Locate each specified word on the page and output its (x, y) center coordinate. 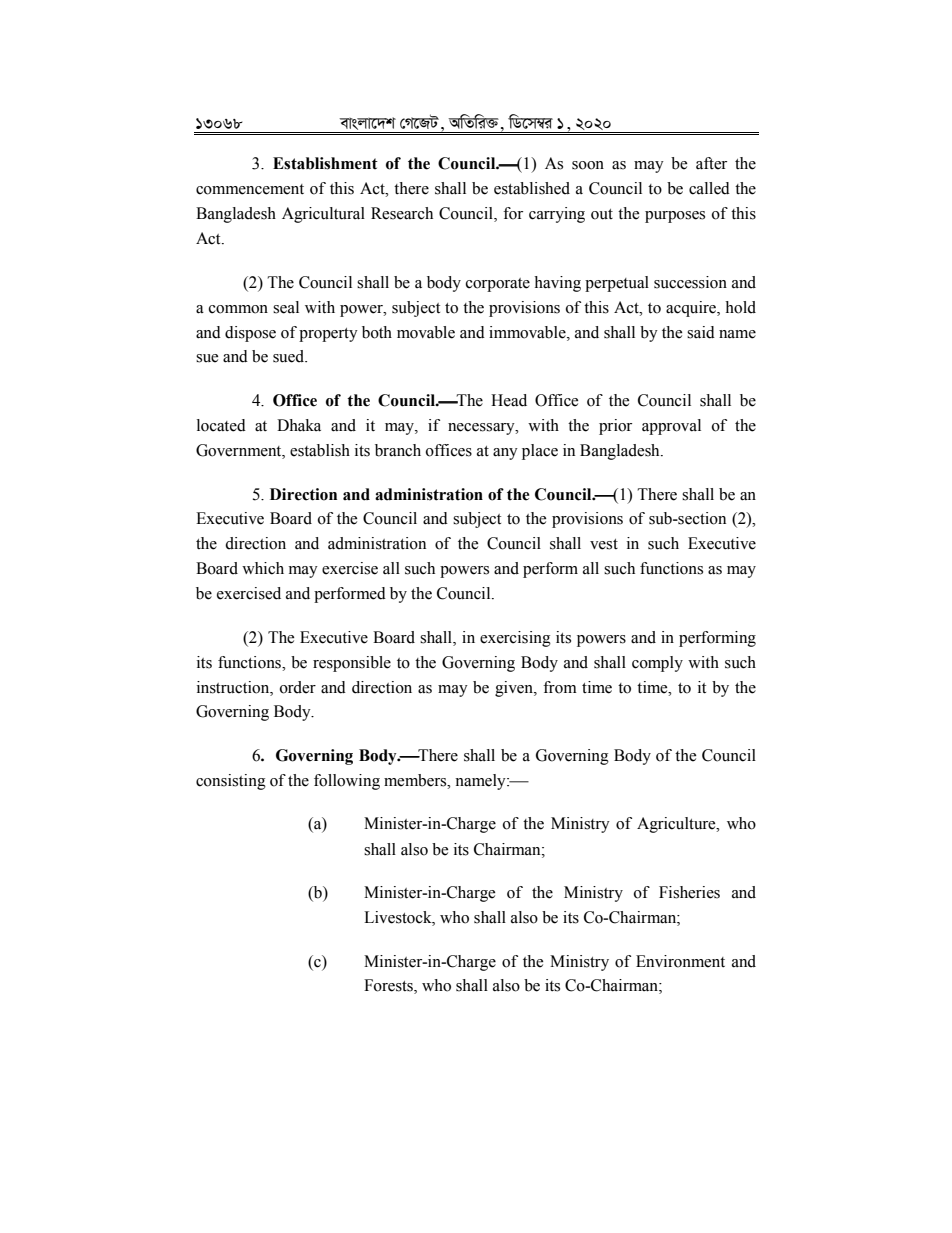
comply (657, 664)
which (263, 568)
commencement (250, 189)
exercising (515, 639)
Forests (389, 986)
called (709, 188)
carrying (557, 215)
